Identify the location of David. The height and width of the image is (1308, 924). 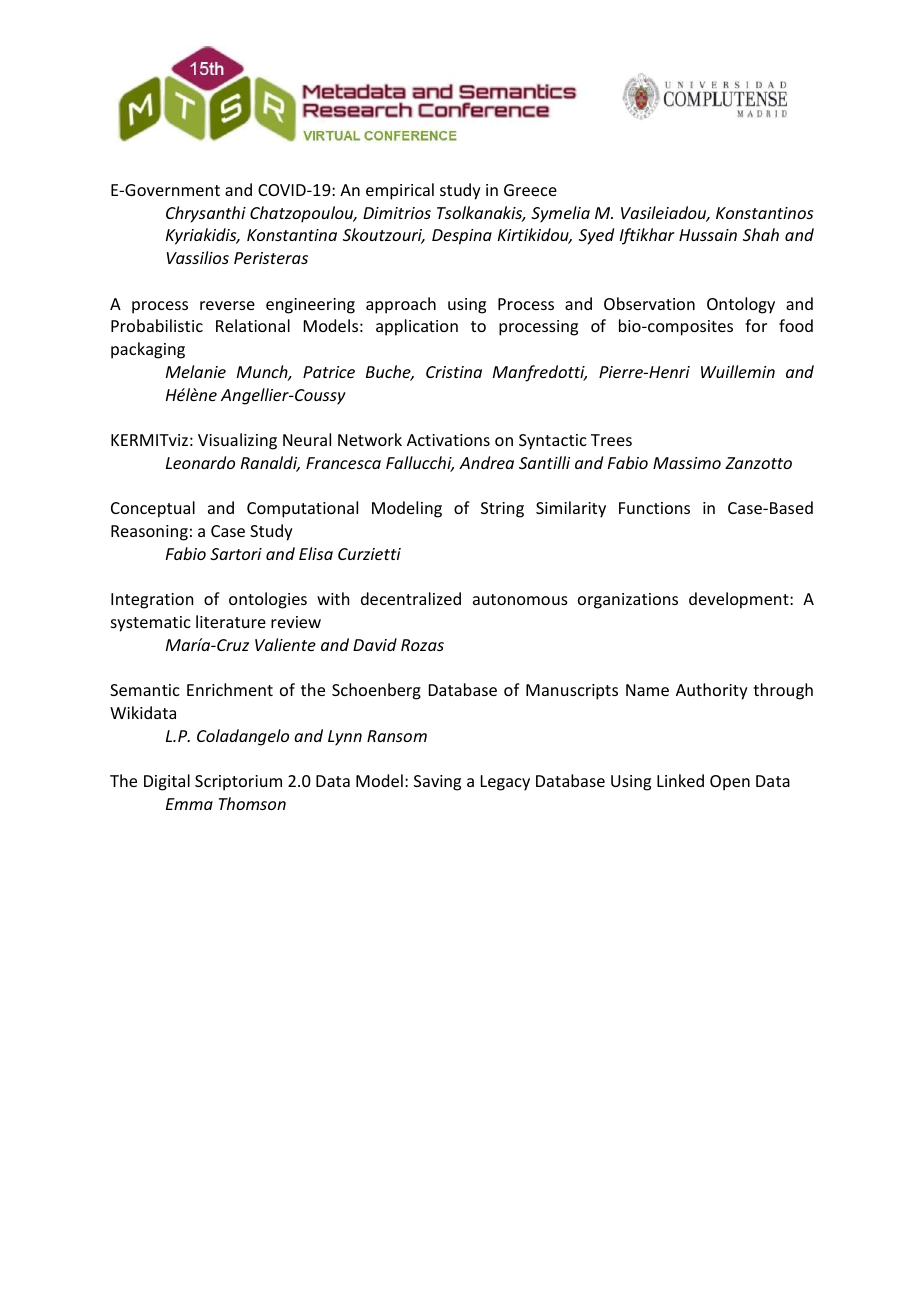
(375, 644).
